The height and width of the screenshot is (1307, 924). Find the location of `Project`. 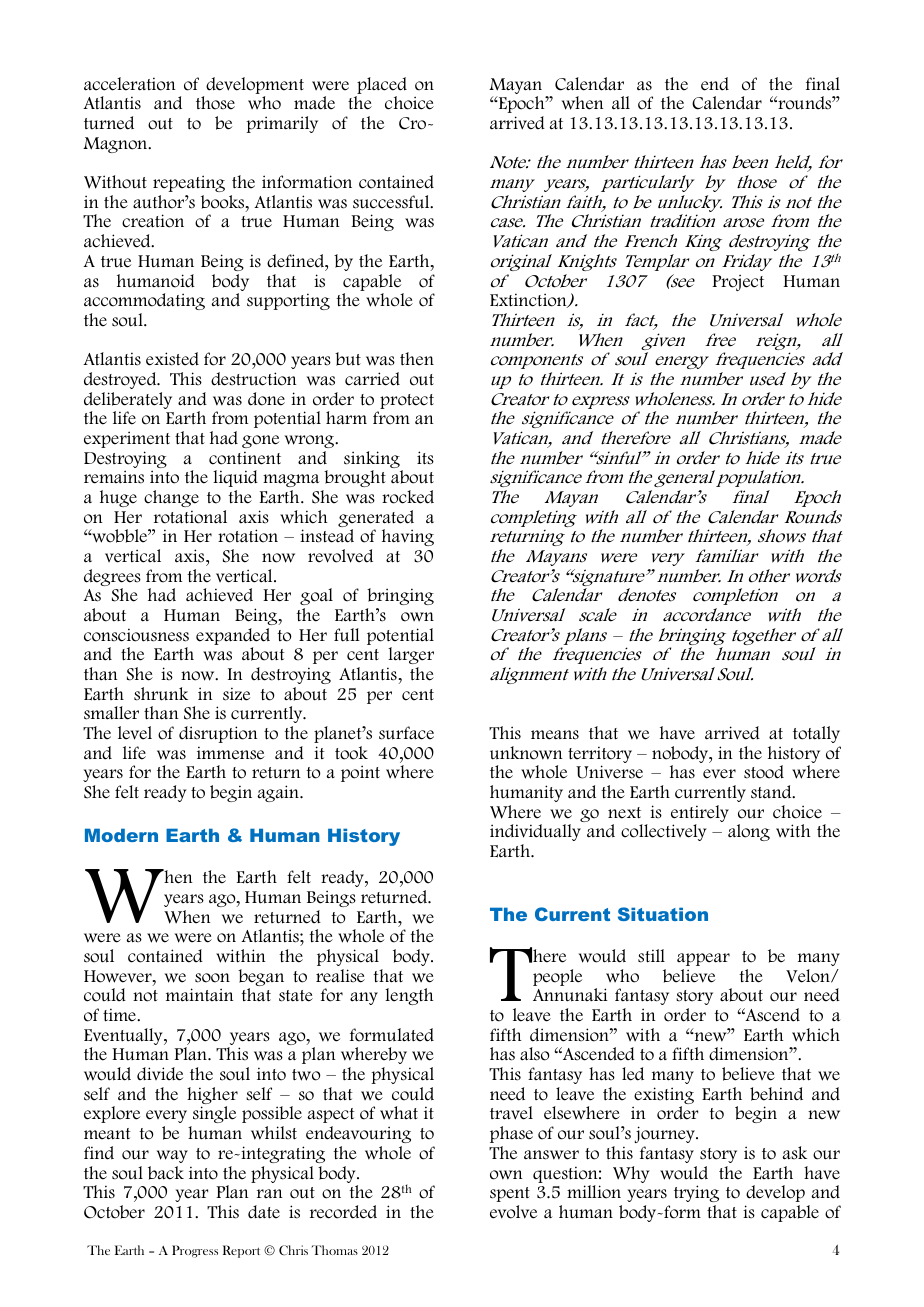

Project is located at coordinates (738, 283).
